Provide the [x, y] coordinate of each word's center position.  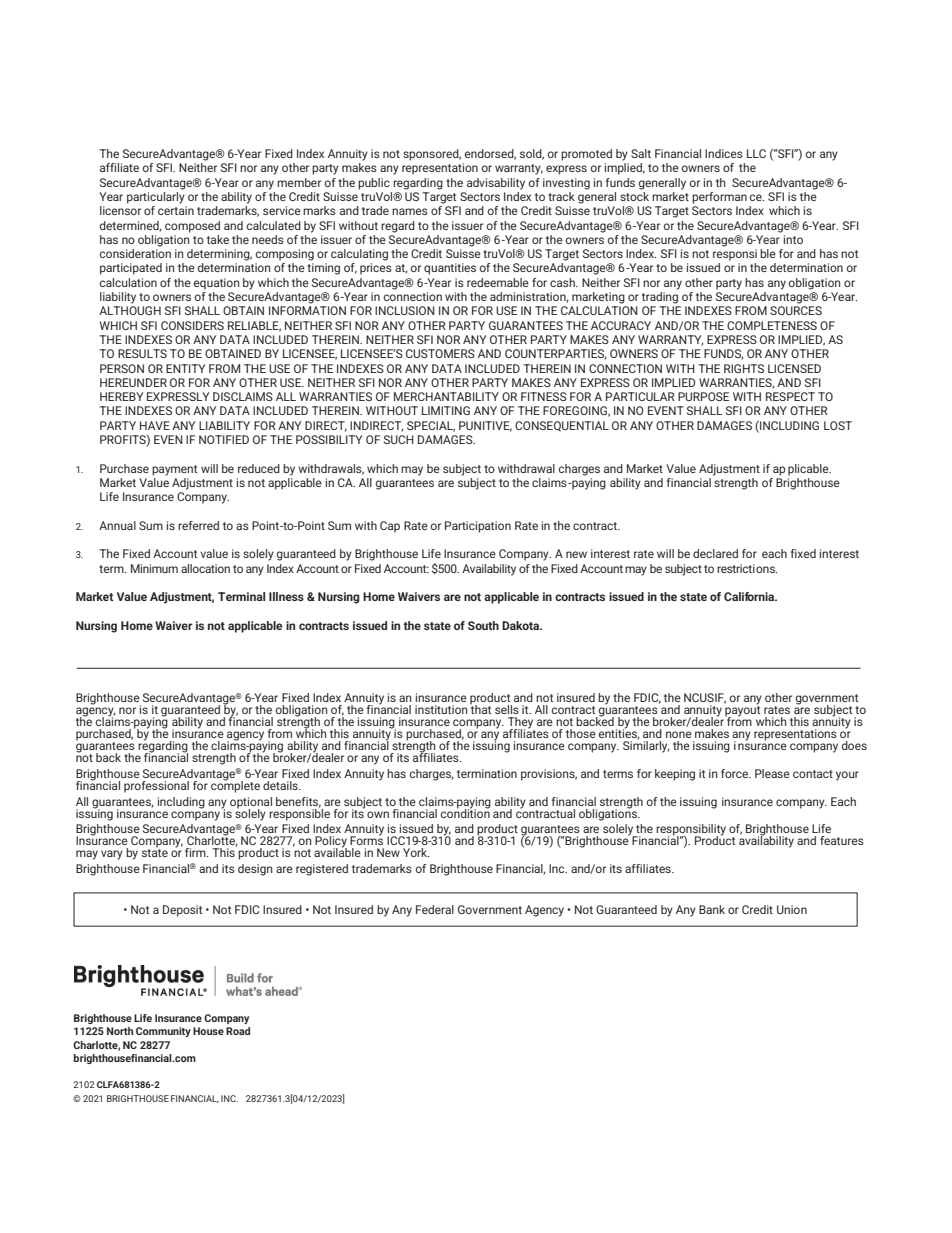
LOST [838, 425]
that [480, 708]
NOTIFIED [224, 439]
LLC [756, 153]
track [561, 196]
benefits [298, 802]
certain [176, 210]
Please [772, 773]
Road [238, 1031]
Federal [435, 909]
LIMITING [446, 410]
